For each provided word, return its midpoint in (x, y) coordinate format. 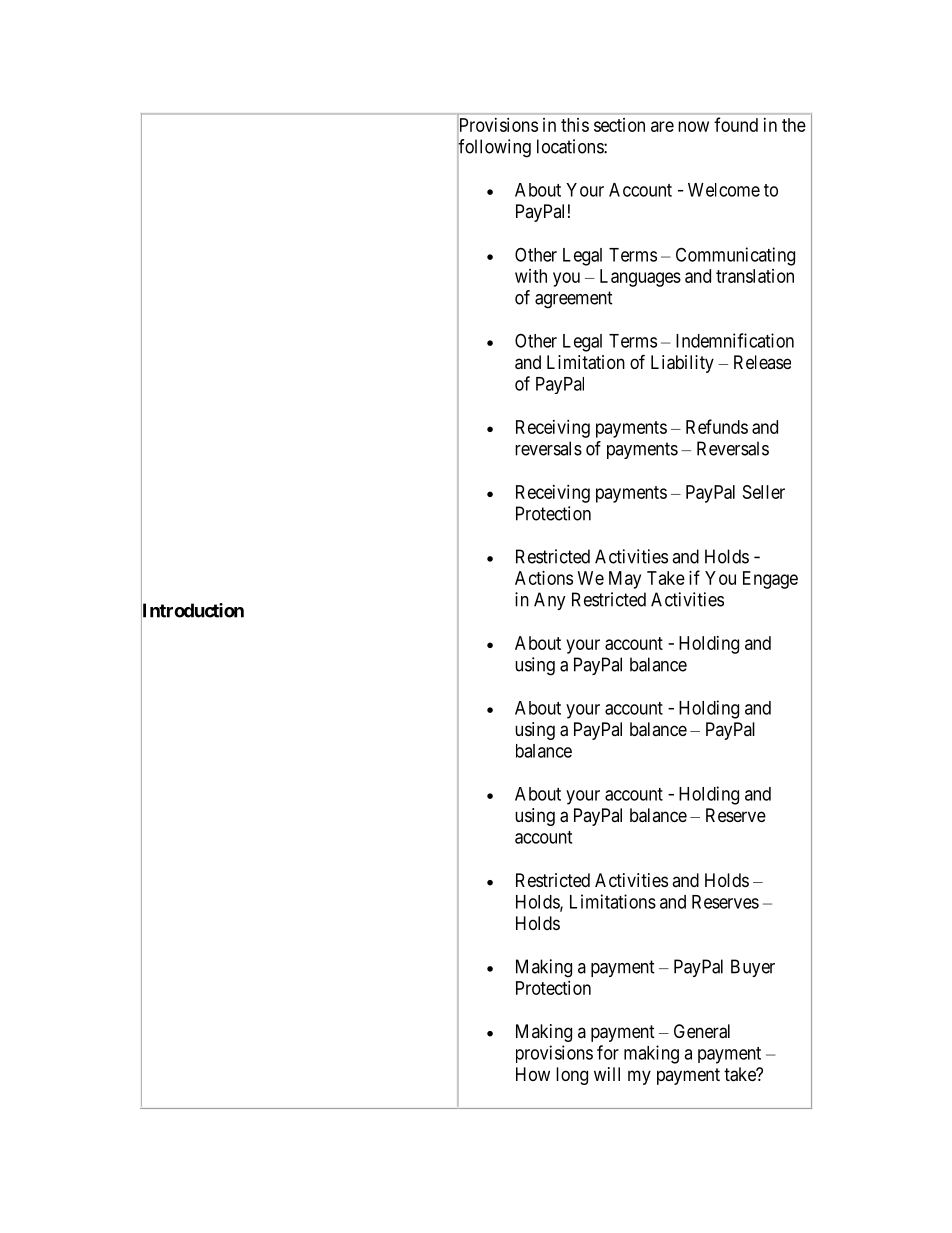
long (572, 1076)
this (575, 125)
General (702, 1031)
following (494, 149)
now (693, 126)
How (533, 1074)
